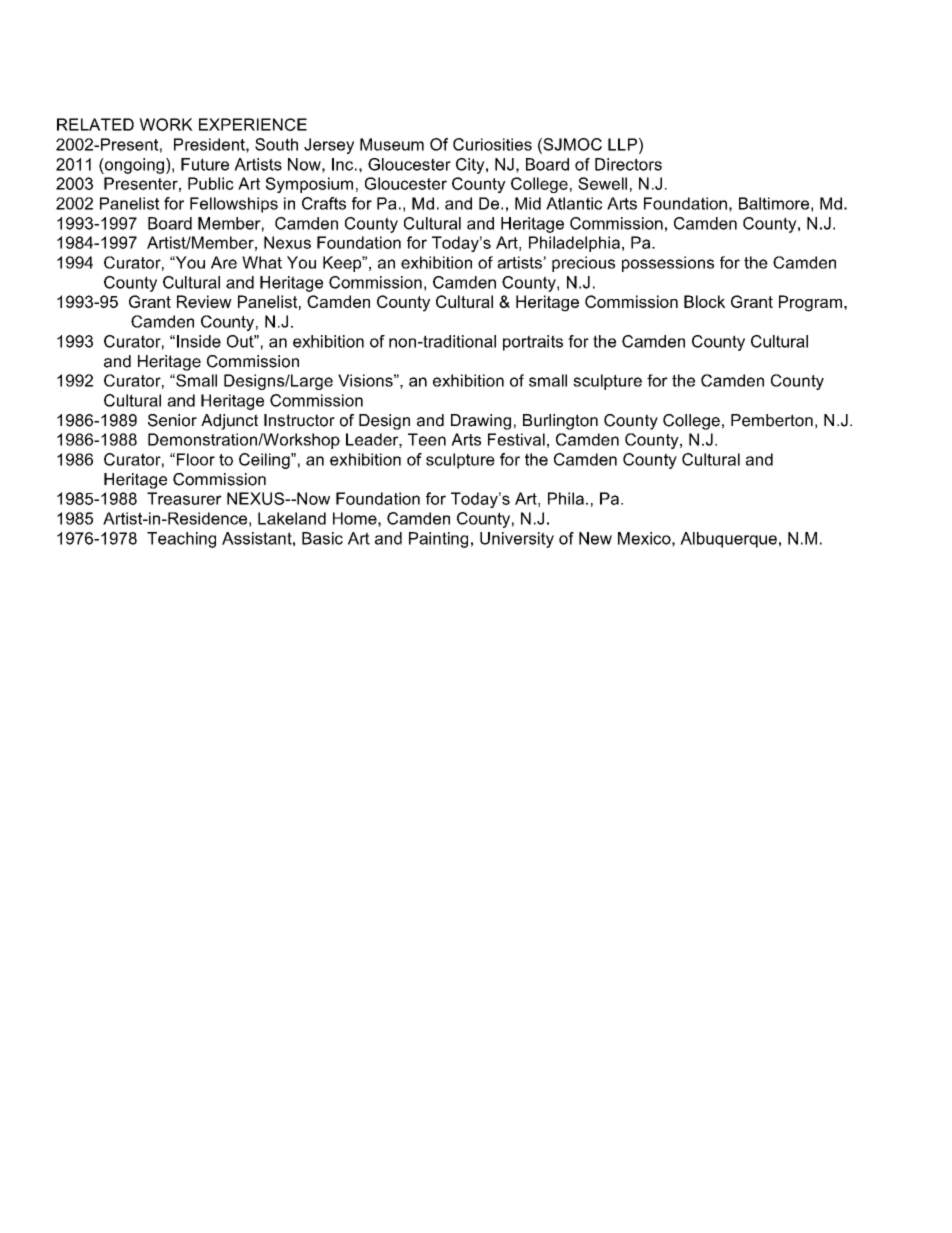  Describe the element at coordinates (211, 183) in the screenshot. I see `Public` at that location.
